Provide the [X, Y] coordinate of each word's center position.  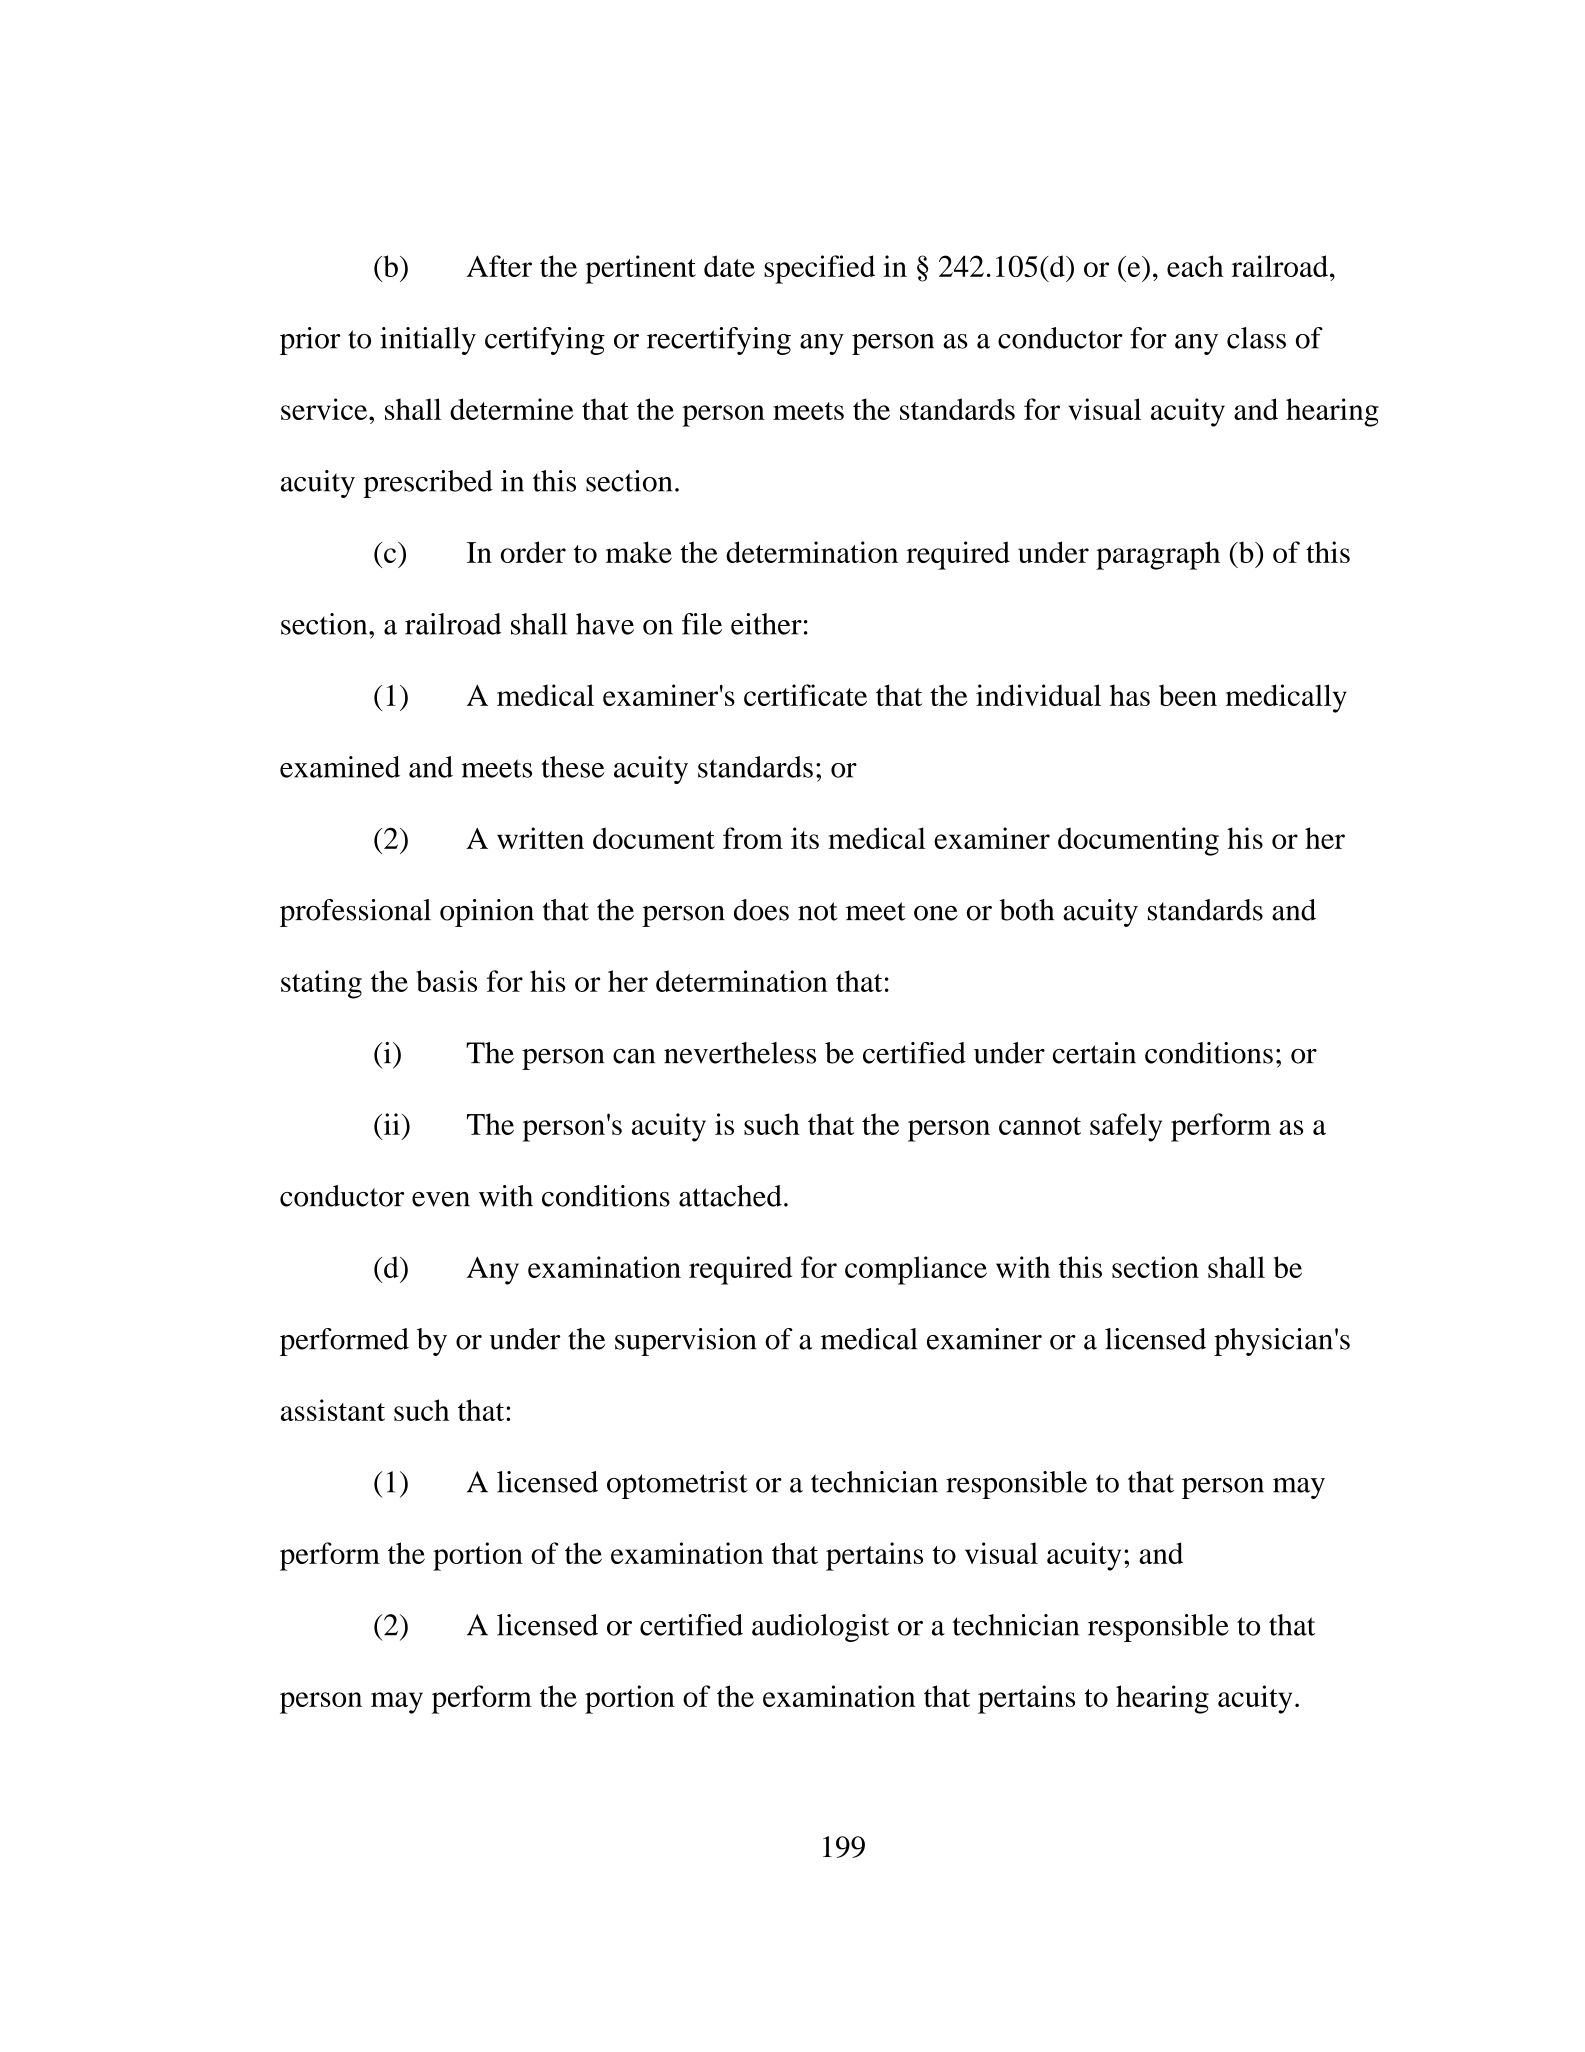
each [1195, 266]
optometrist [677, 1485]
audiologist [820, 1628]
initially [428, 341]
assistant [333, 1410]
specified [819, 269]
